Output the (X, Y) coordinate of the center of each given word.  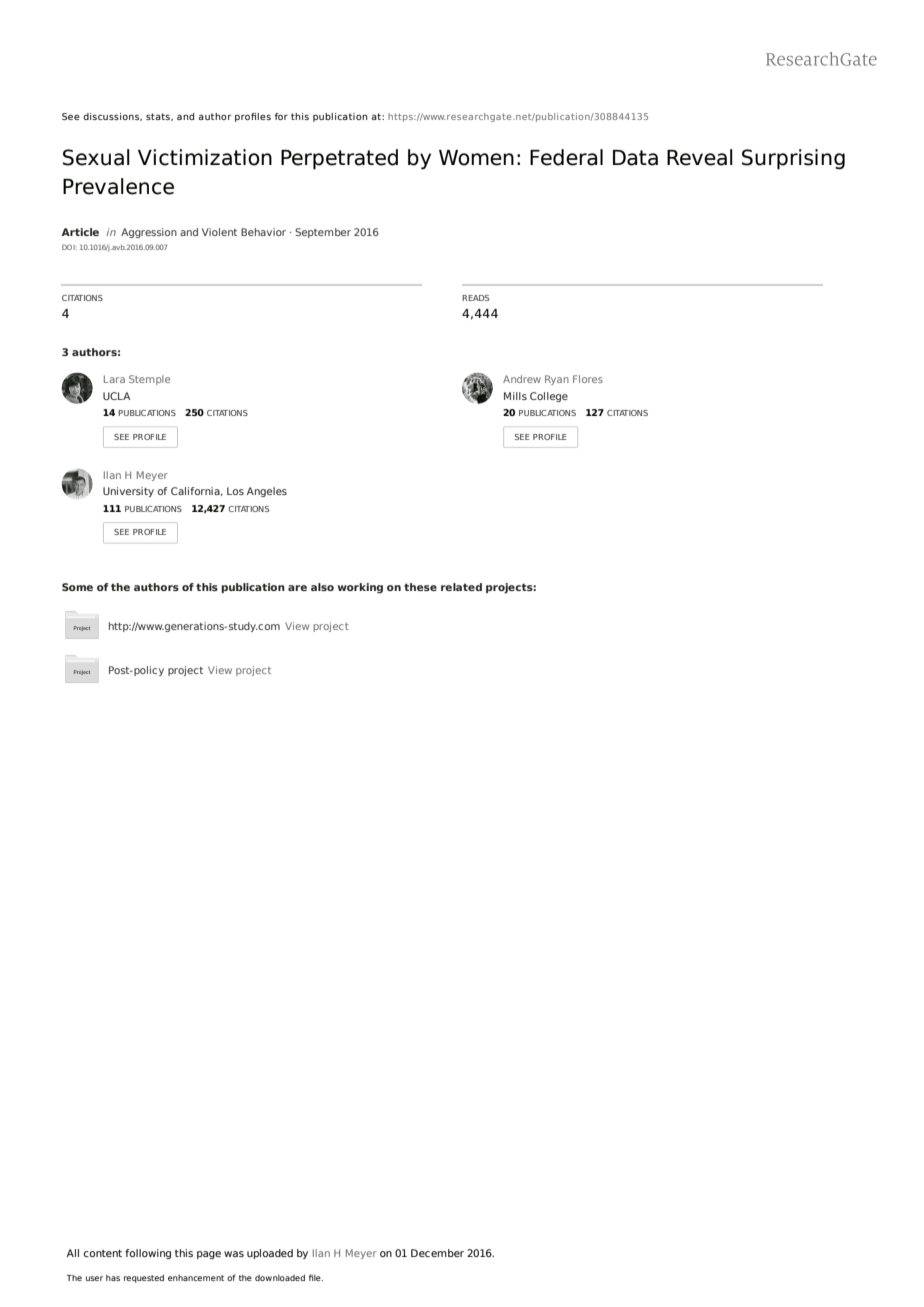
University (128, 492)
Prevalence (118, 186)
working (360, 588)
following (148, 1254)
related (461, 587)
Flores (588, 379)
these (420, 587)
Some (77, 587)
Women (476, 158)
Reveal (700, 157)
